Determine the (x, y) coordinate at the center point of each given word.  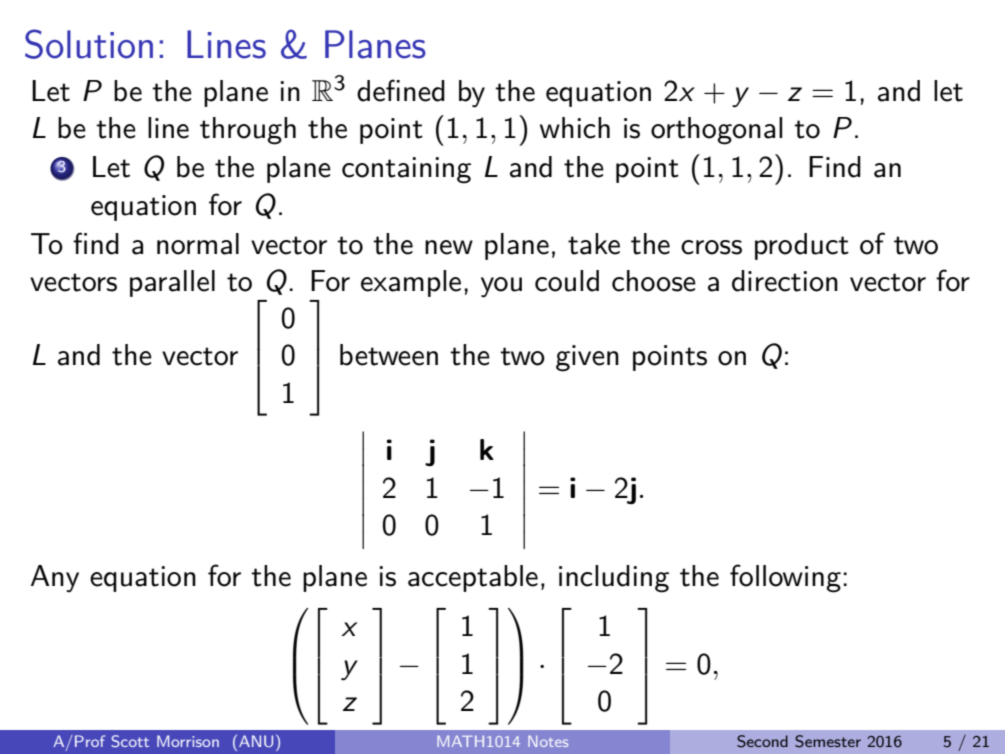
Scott (130, 741)
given (587, 358)
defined (401, 90)
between (389, 355)
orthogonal (716, 131)
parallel (172, 283)
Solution (89, 44)
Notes (548, 741)
